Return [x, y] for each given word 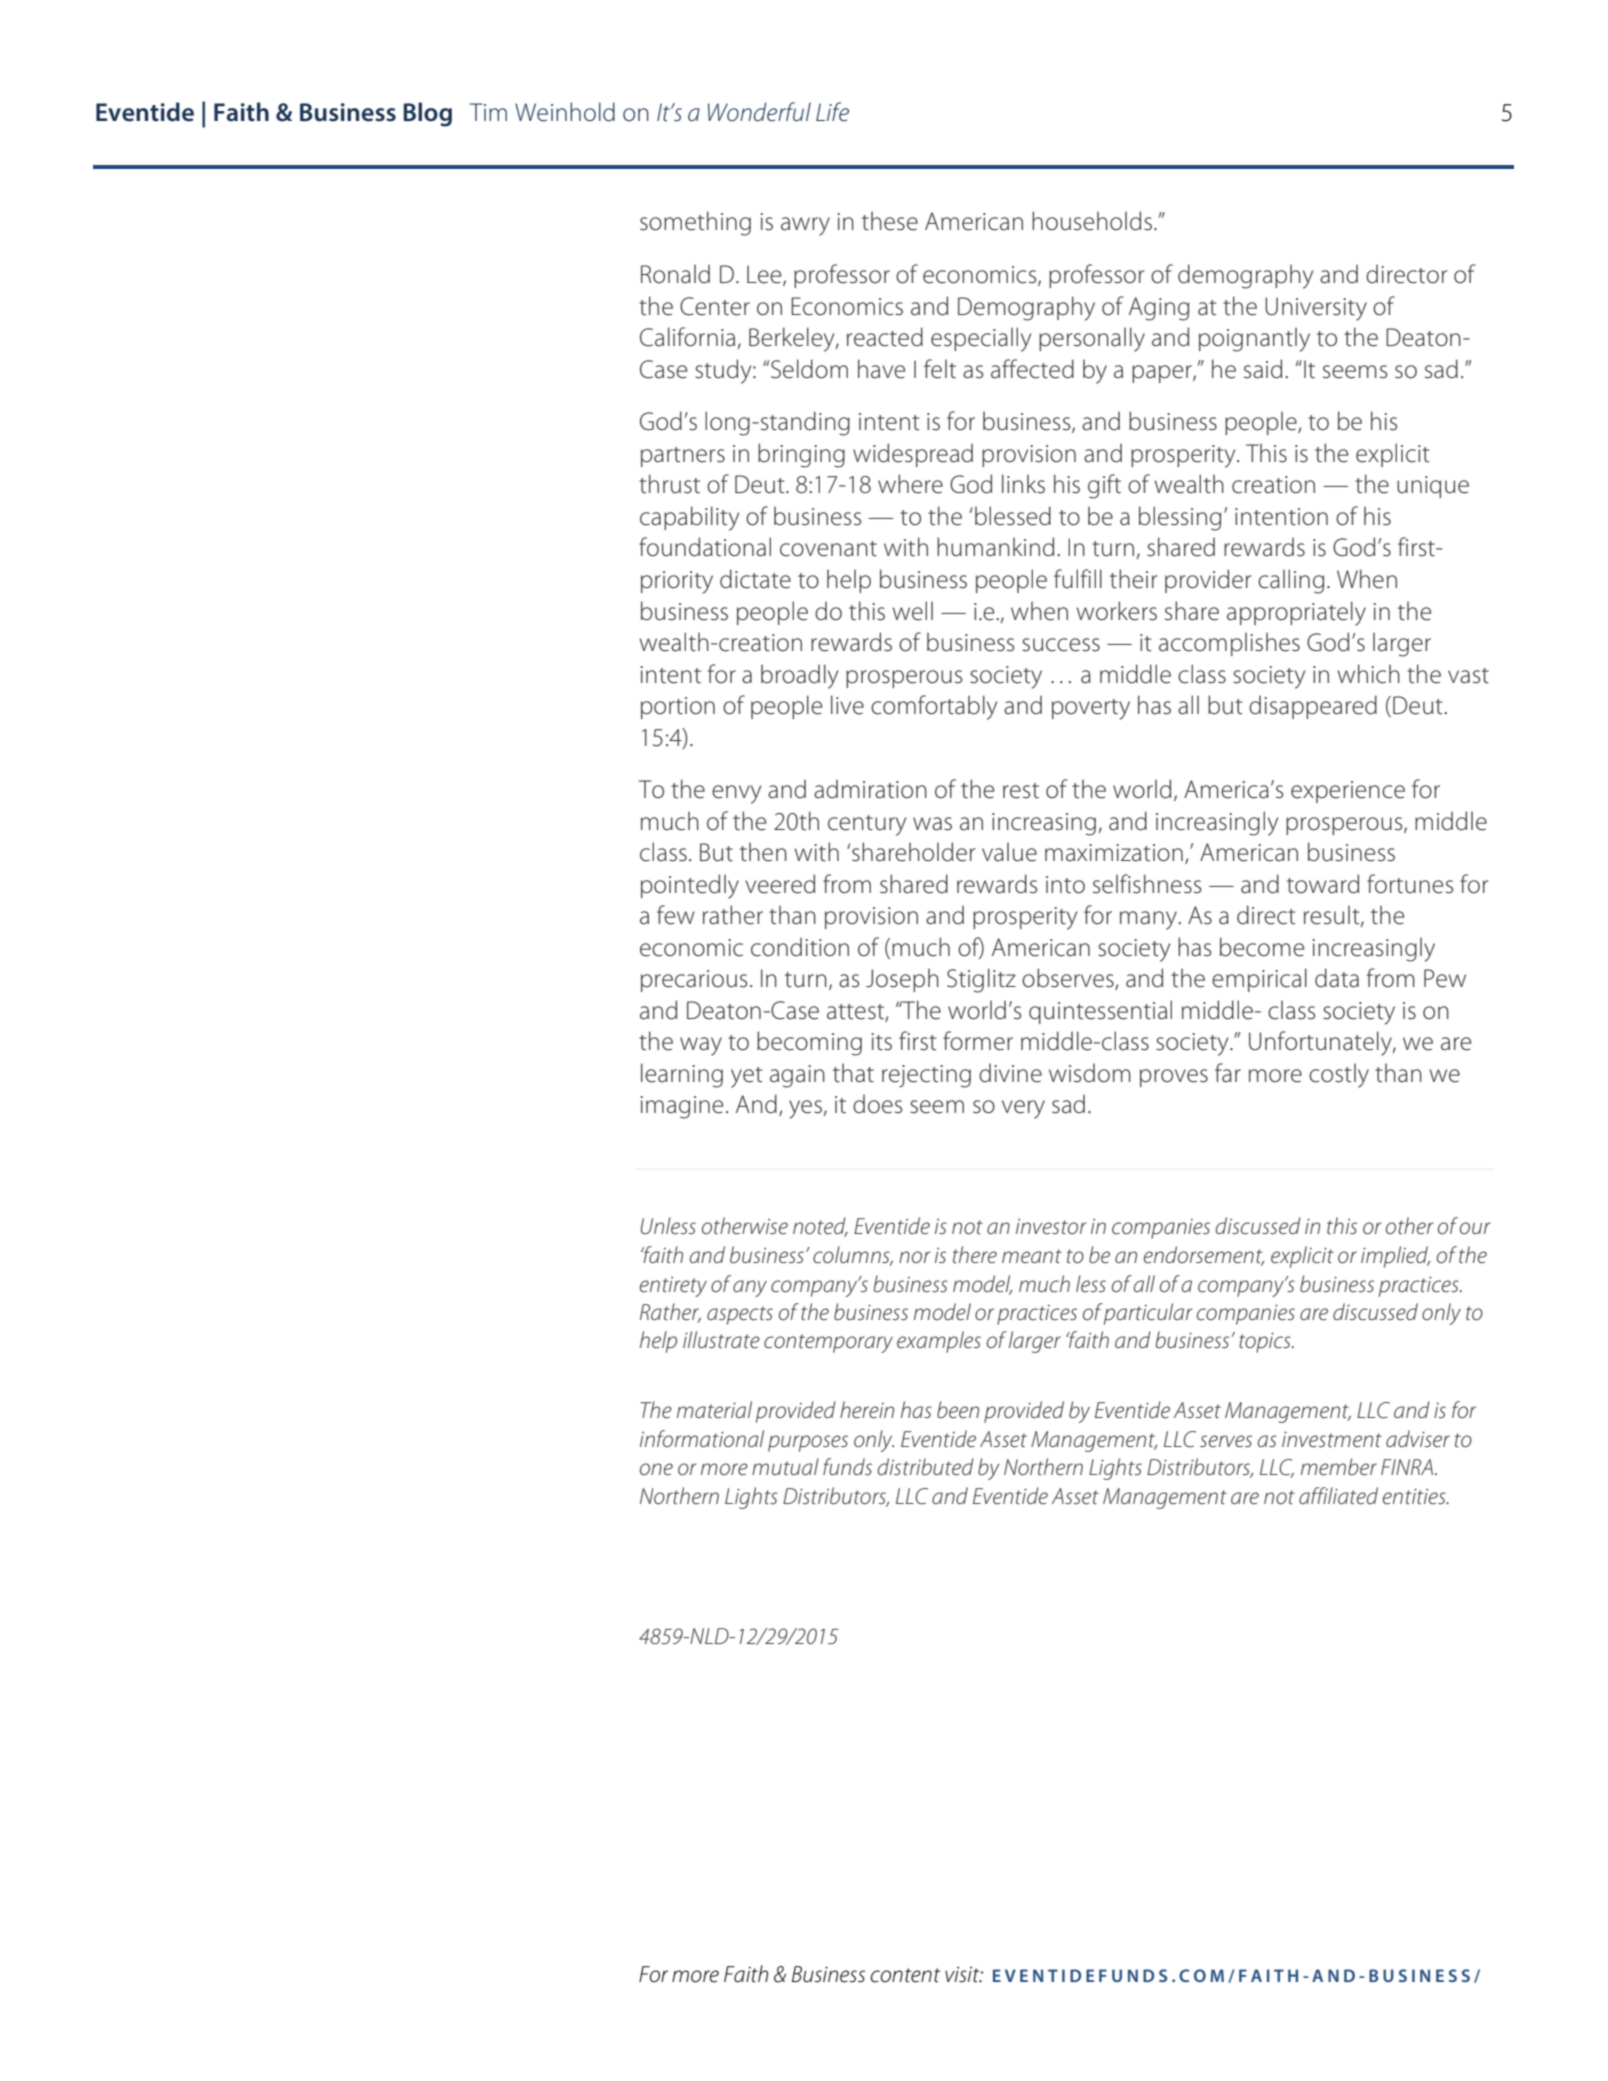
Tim [488, 112]
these [890, 221]
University [1316, 309]
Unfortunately [1321, 1043]
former [978, 1041]
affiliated [1338, 1496]
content [905, 1975]
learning [682, 1075]
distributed [925, 1467]
